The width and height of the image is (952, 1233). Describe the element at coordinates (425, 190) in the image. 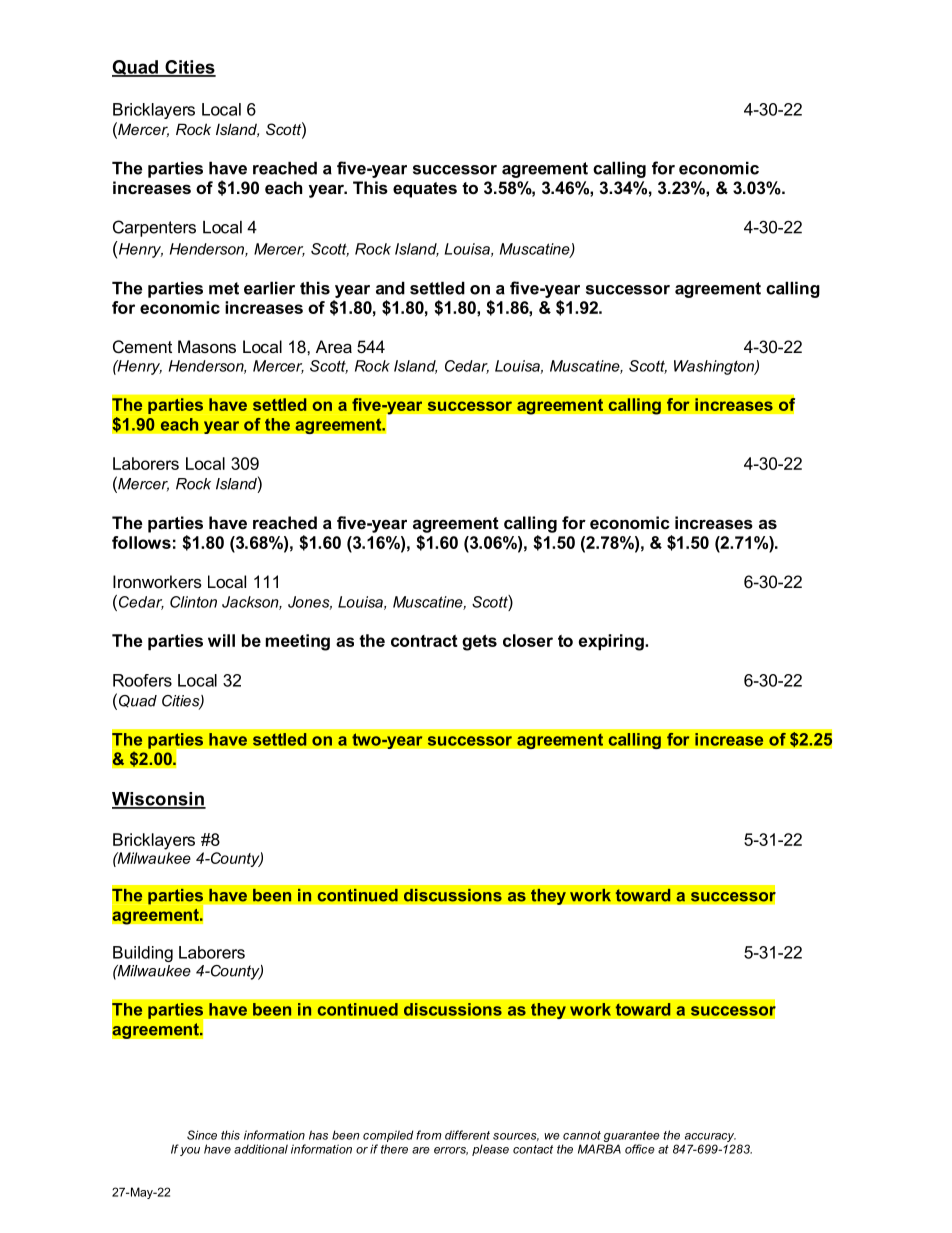

I see `equates` at that location.
